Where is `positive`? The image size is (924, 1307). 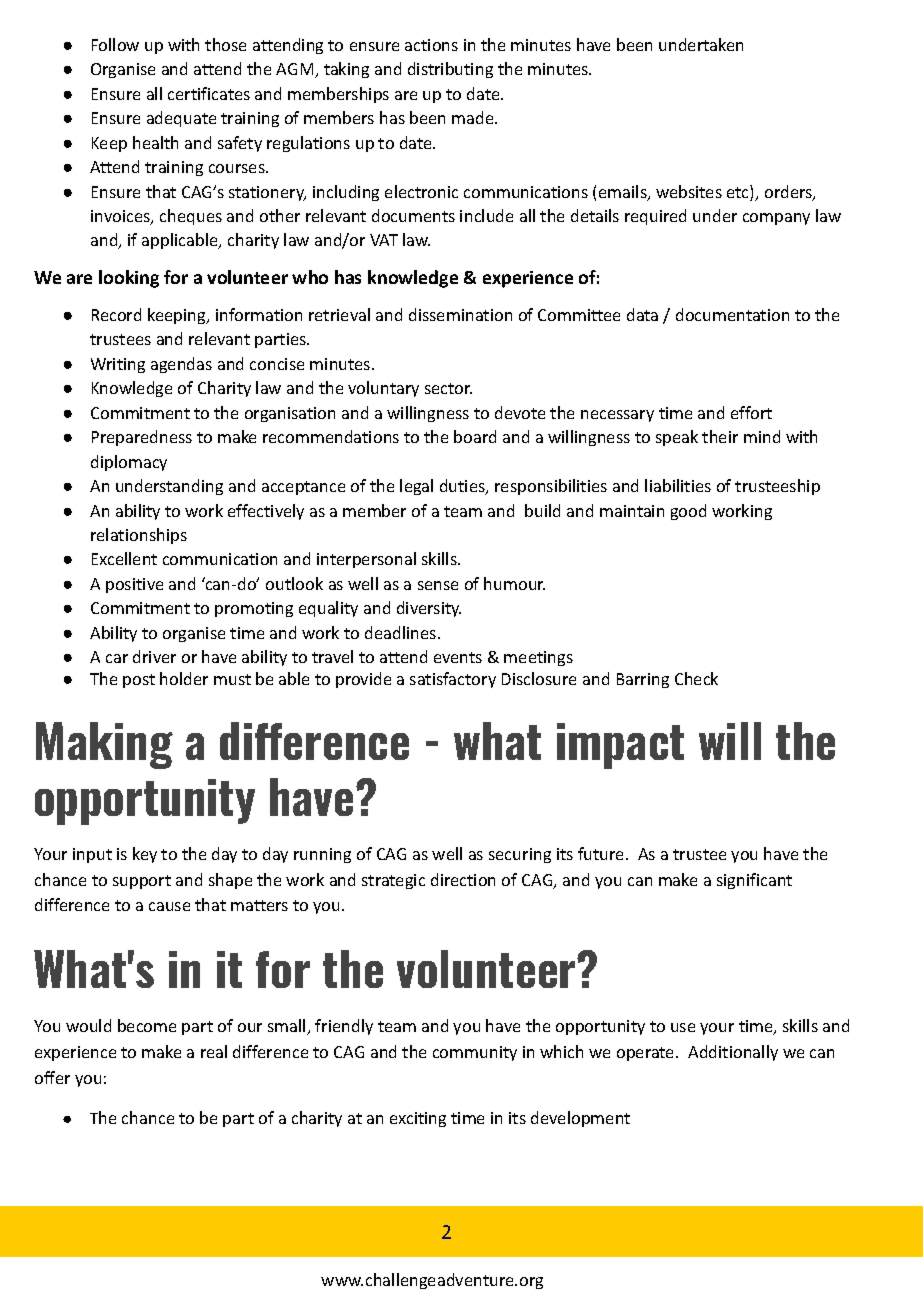
positive is located at coordinates (134, 585).
